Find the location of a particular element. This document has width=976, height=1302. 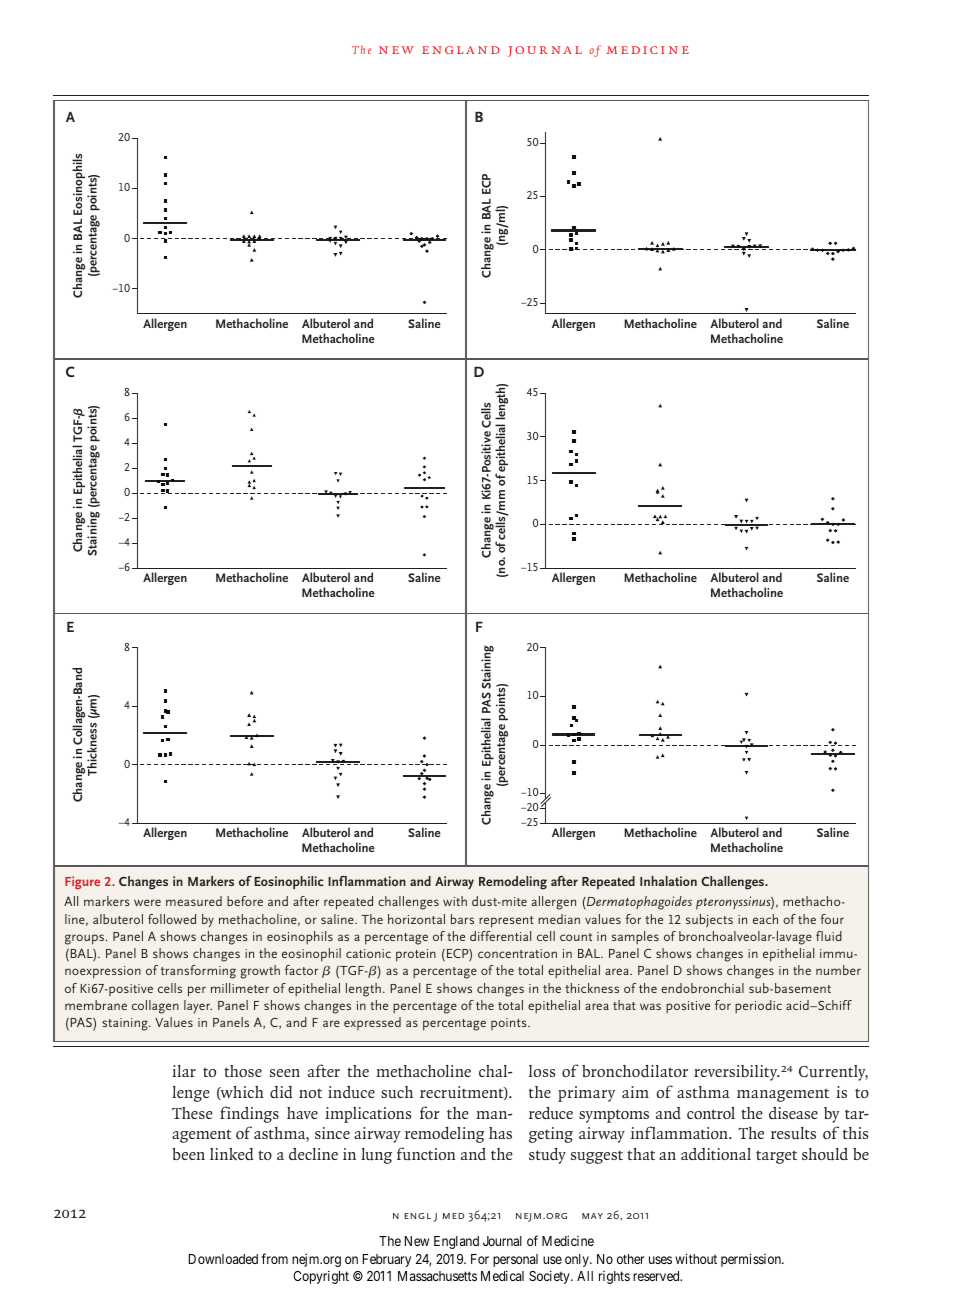

bars is located at coordinates (462, 919).
